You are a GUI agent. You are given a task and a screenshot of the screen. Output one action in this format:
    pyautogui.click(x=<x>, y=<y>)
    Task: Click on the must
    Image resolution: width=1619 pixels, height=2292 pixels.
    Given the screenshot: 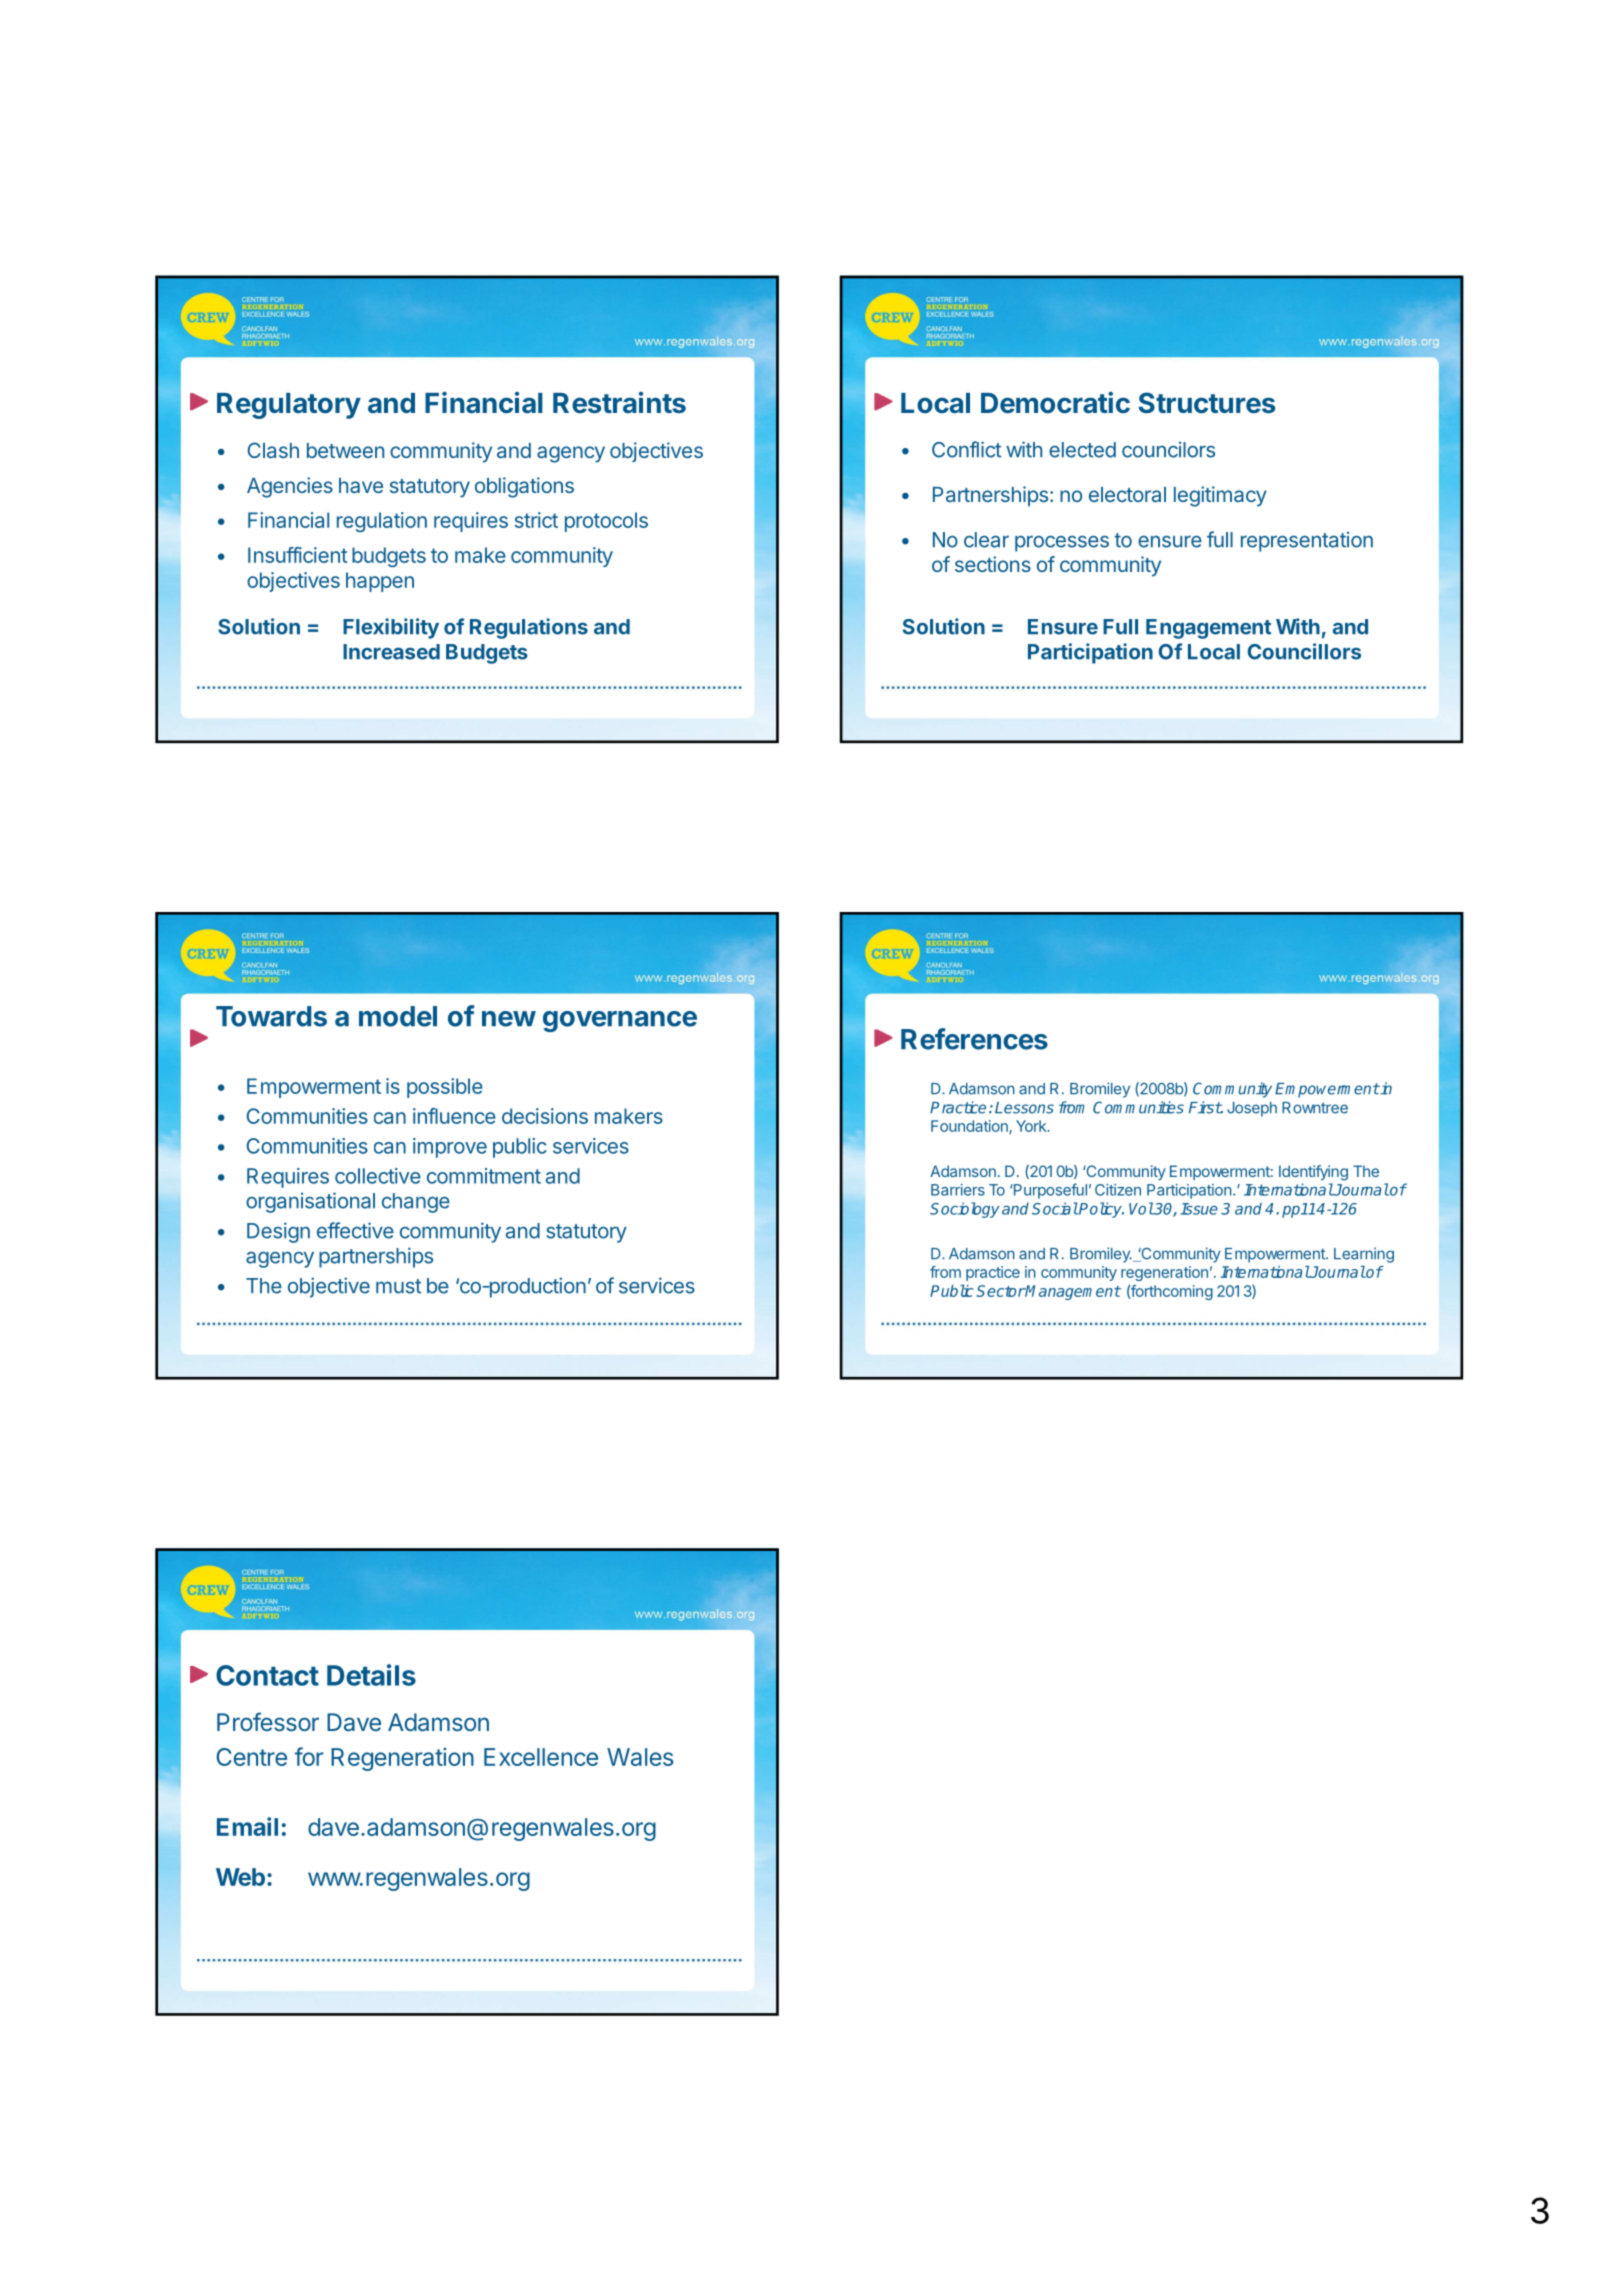 What is the action you would take?
    pyautogui.click(x=398, y=1286)
